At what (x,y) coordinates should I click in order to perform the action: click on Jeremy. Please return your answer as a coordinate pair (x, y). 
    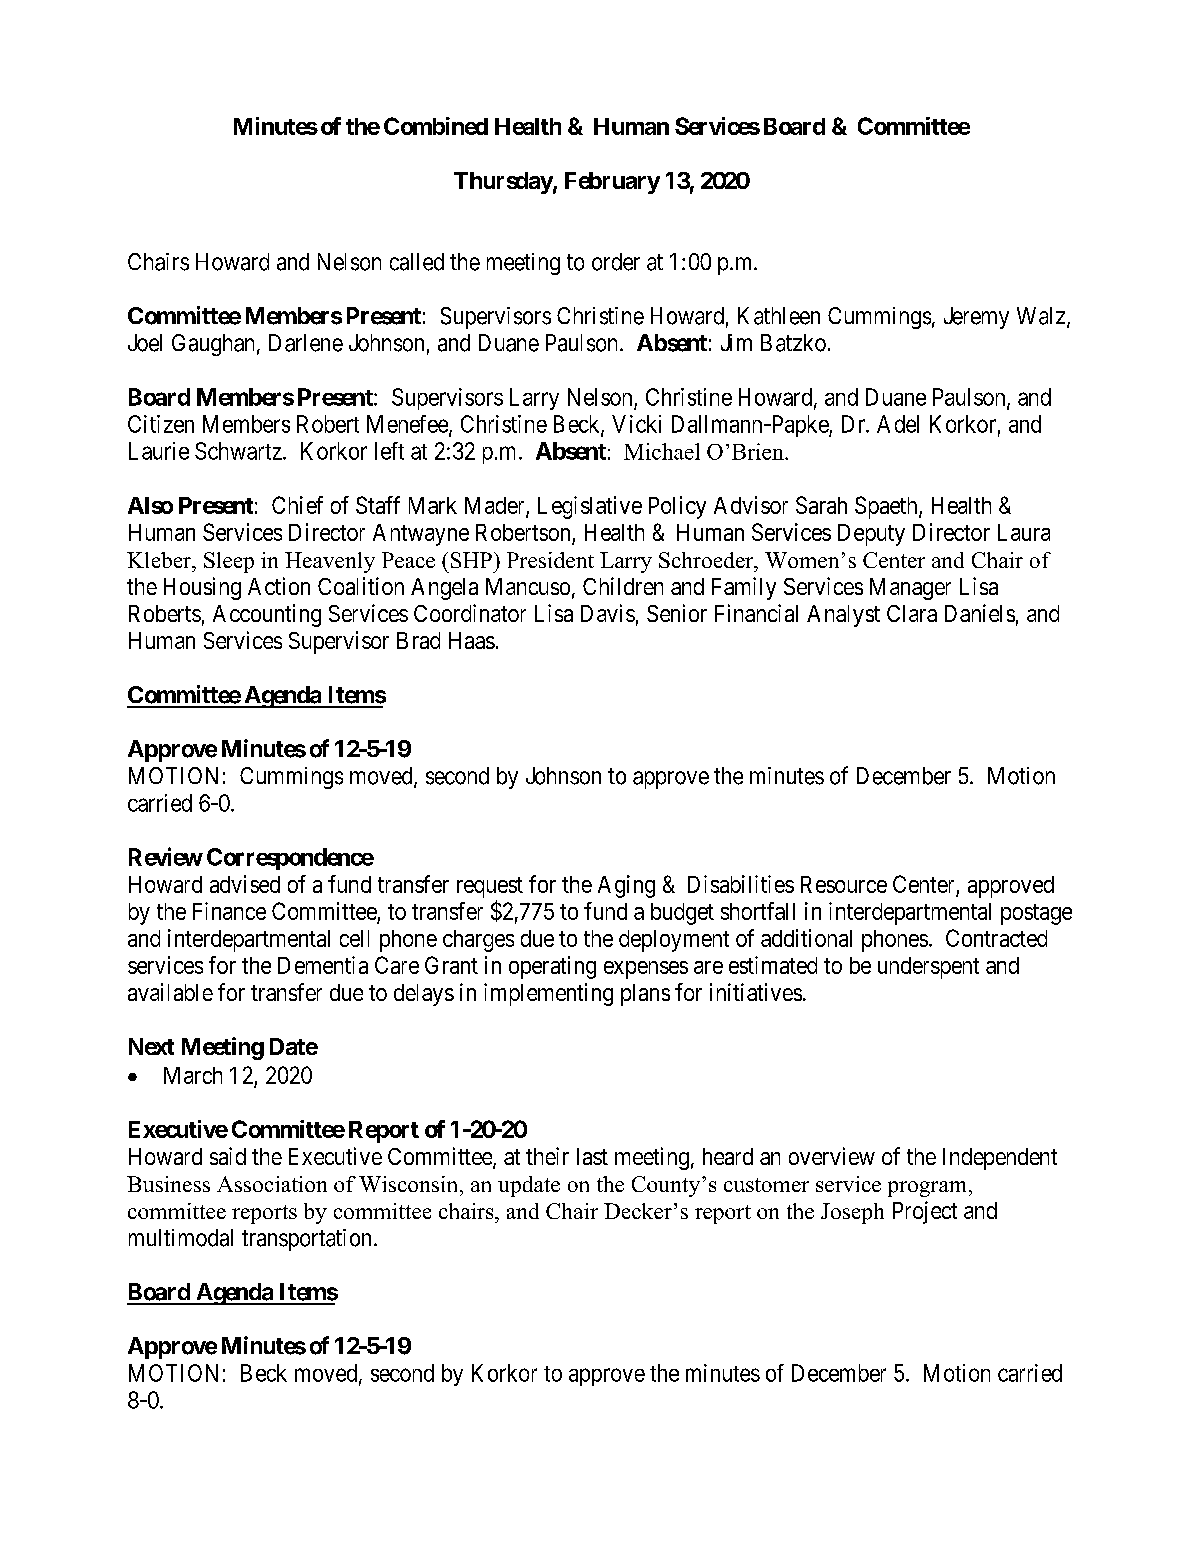
    Looking at the image, I should click on (976, 318).
